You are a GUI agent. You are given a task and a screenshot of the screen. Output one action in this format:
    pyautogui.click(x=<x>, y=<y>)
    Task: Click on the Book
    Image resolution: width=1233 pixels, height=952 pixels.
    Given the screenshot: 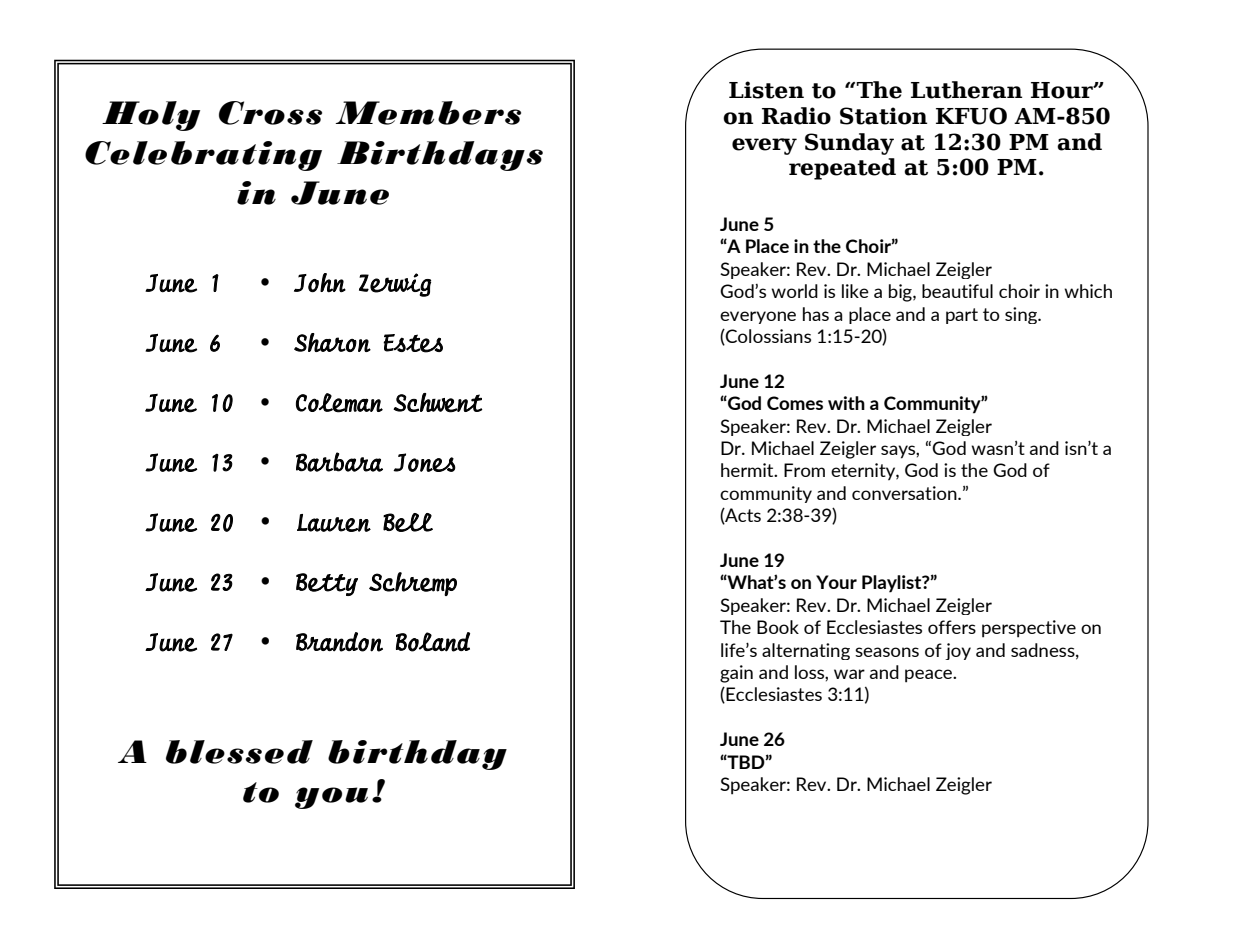 What is the action you would take?
    pyautogui.click(x=778, y=627)
